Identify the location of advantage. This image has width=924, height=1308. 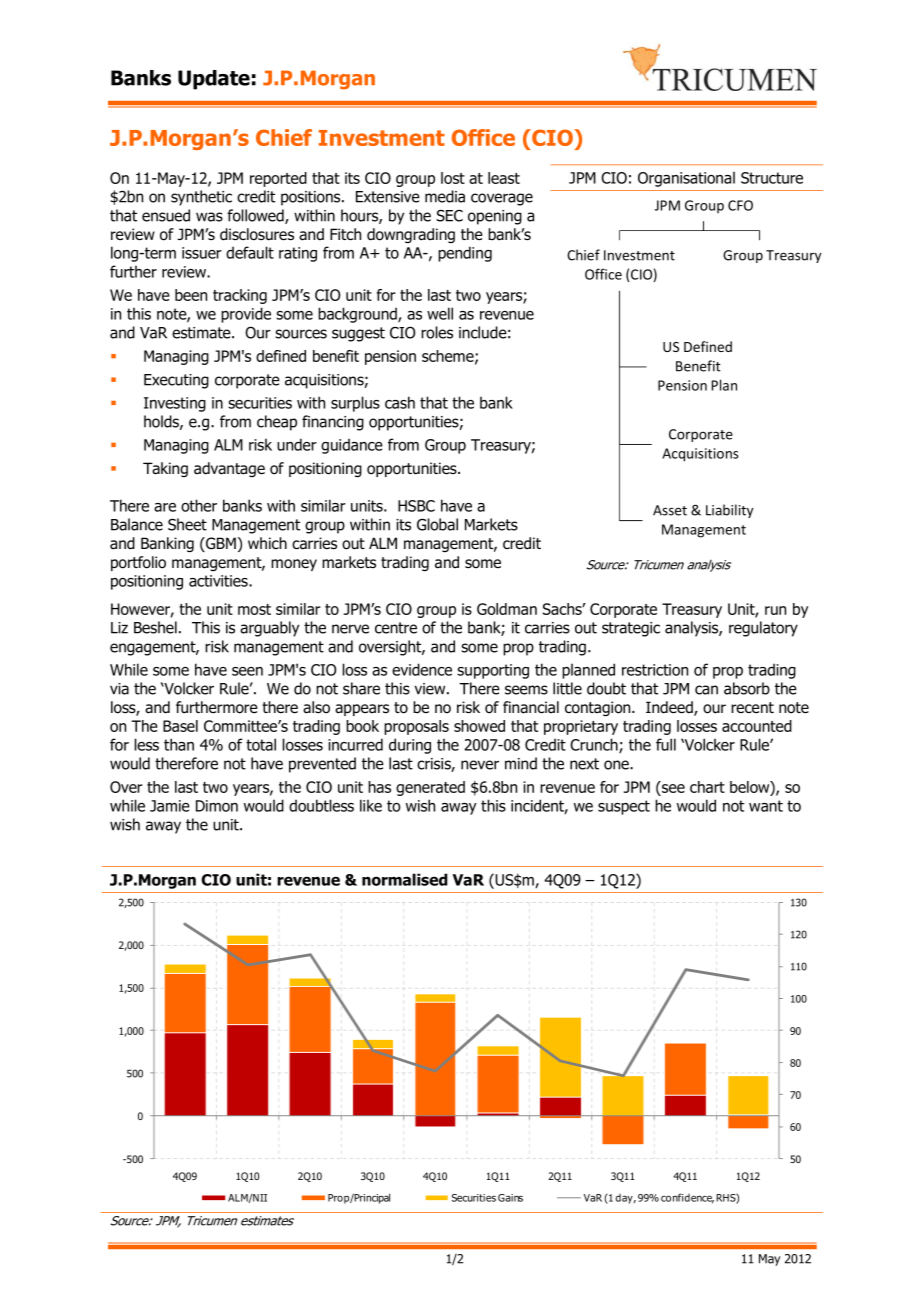
(229, 469).
